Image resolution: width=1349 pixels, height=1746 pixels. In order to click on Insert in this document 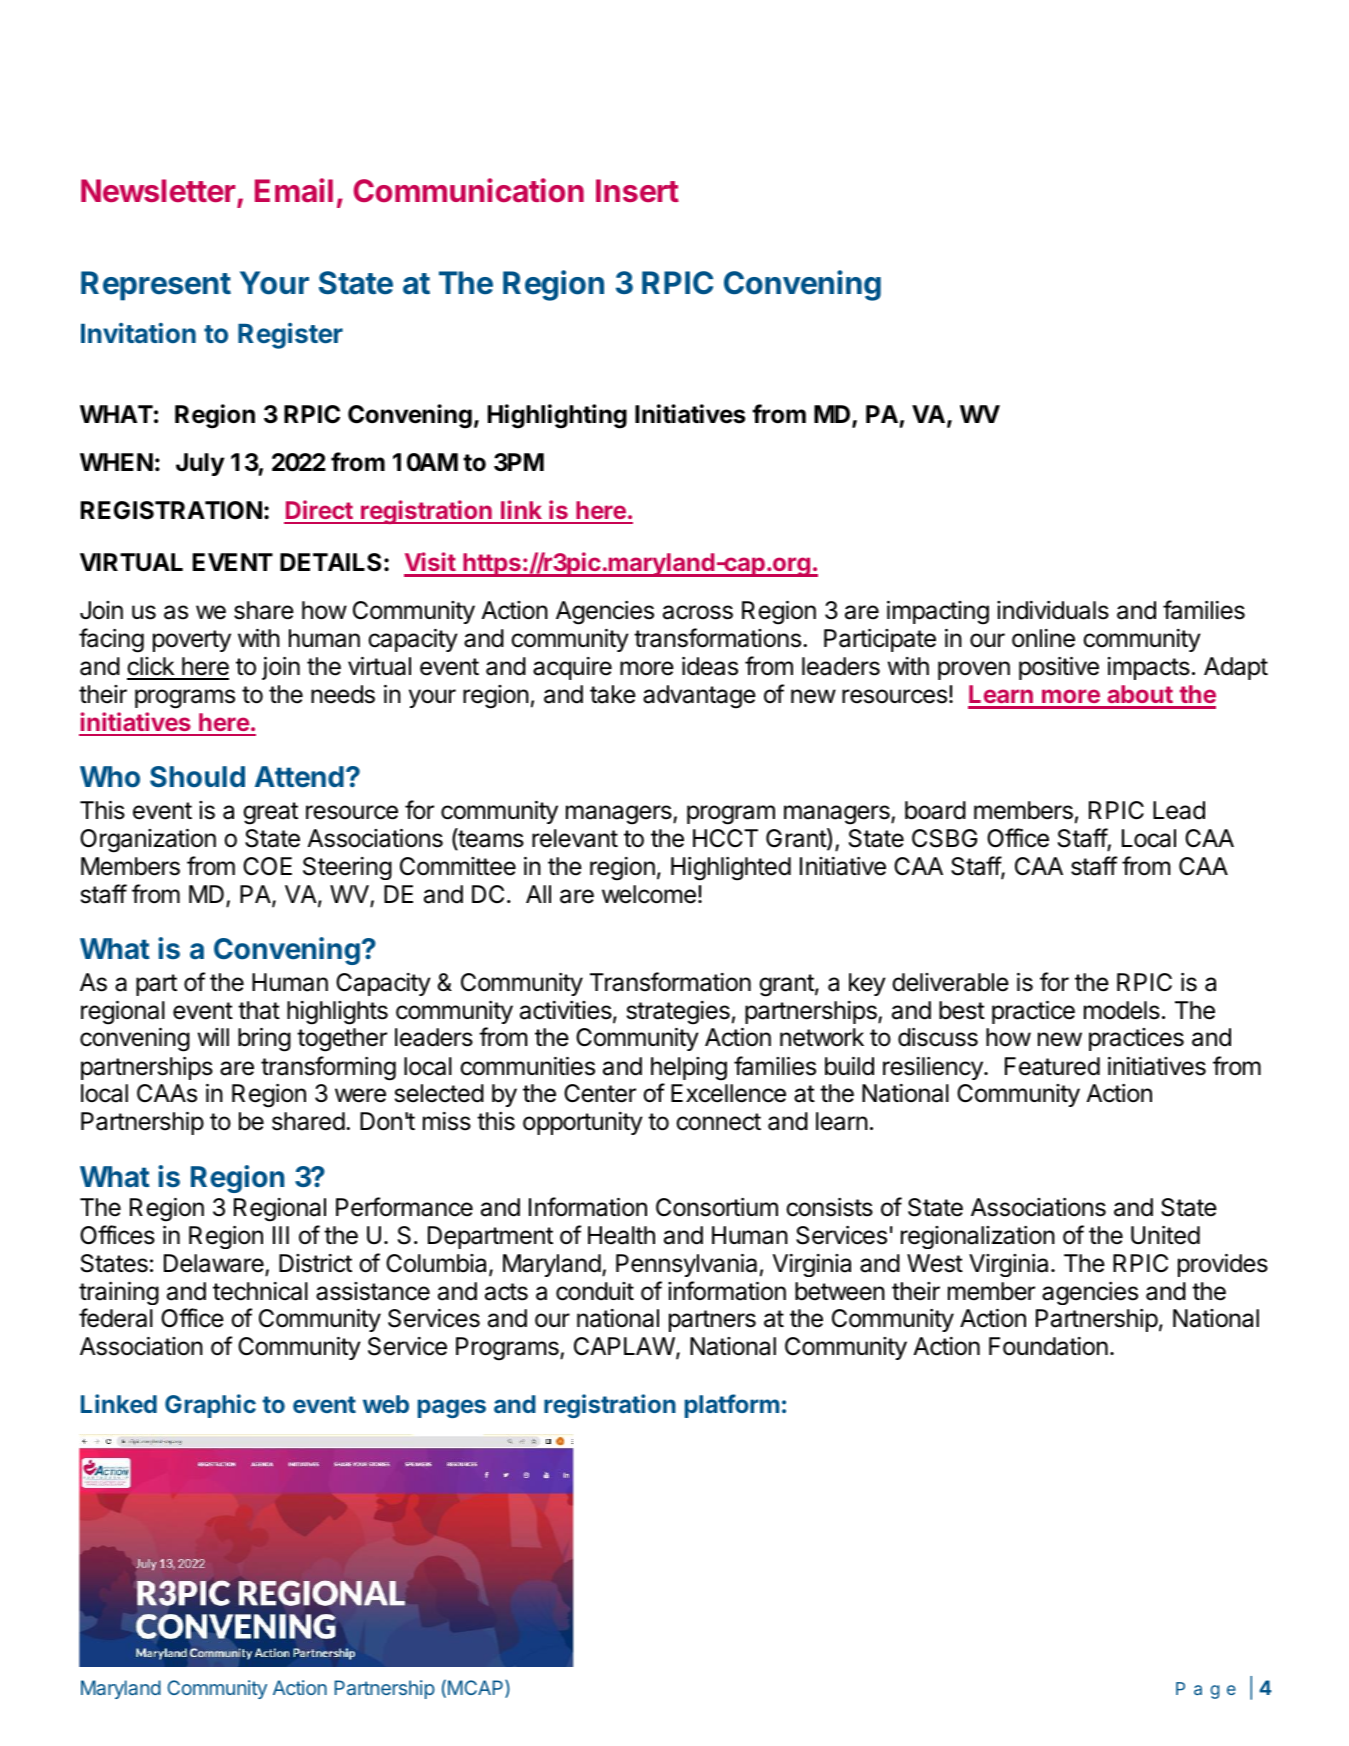, I will do `click(637, 190)`.
